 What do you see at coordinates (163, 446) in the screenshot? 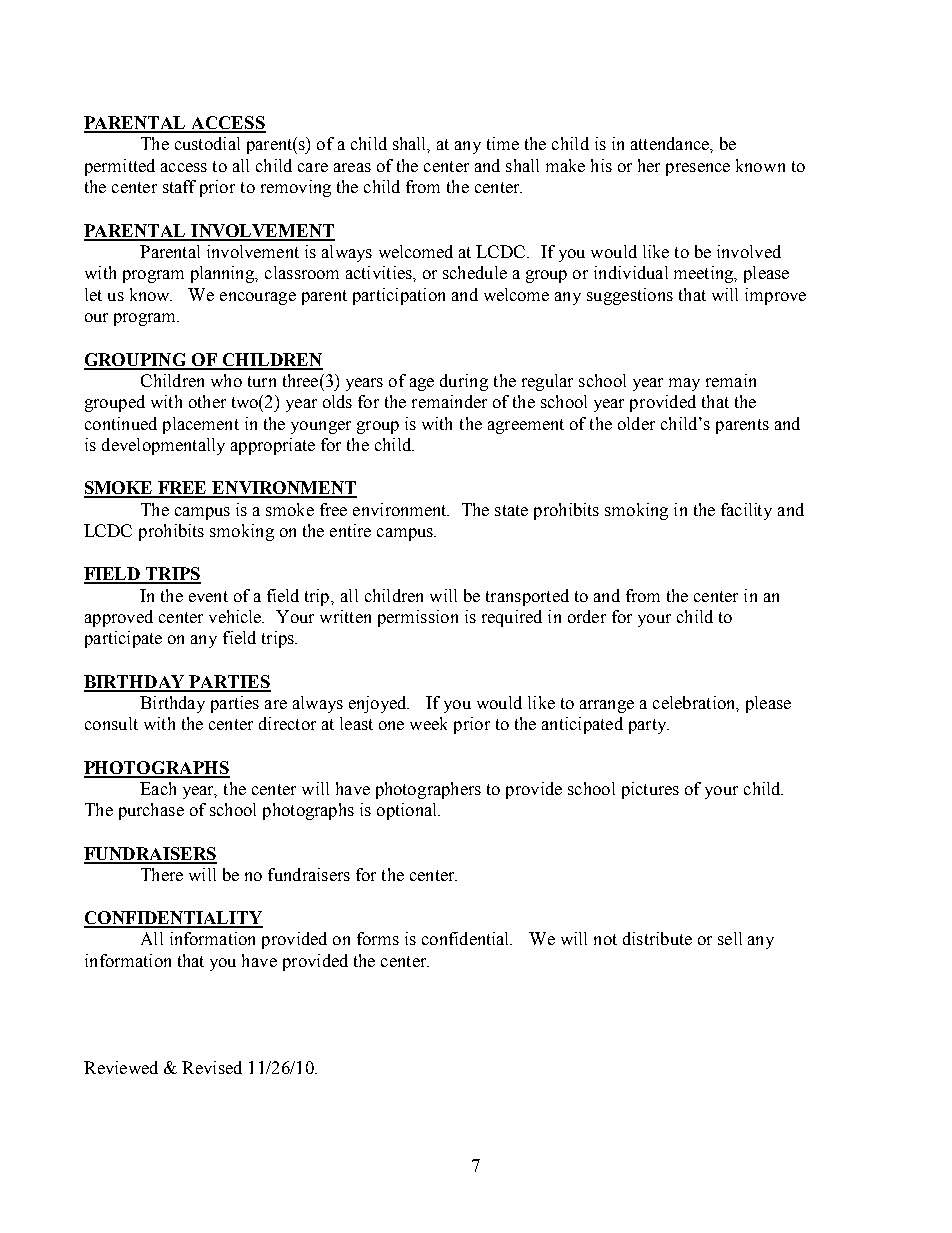
I see `developmentally` at bounding box center [163, 446].
